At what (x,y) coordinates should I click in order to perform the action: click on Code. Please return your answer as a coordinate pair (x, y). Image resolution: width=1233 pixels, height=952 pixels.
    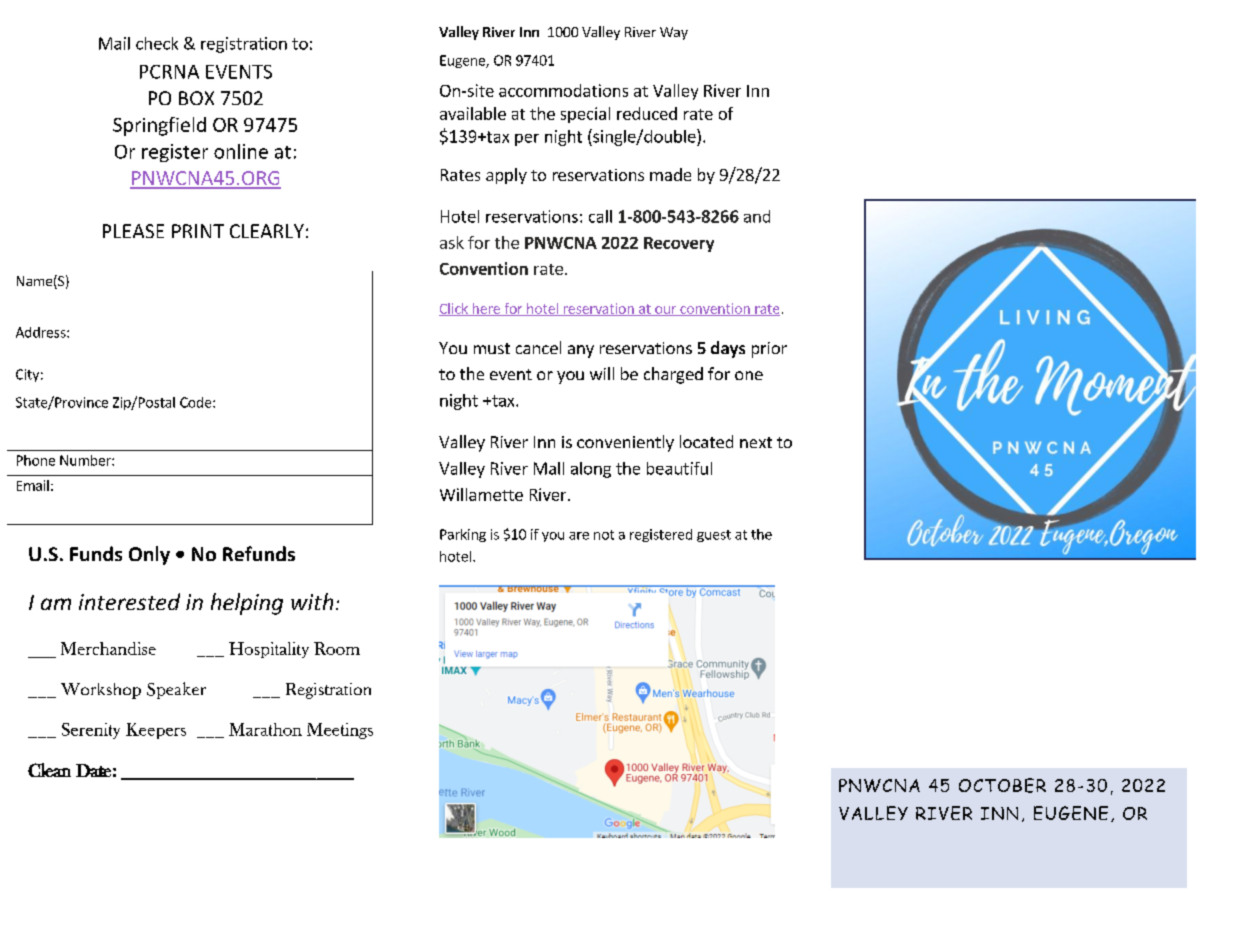
    Looking at the image, I should click on (197, 402).
